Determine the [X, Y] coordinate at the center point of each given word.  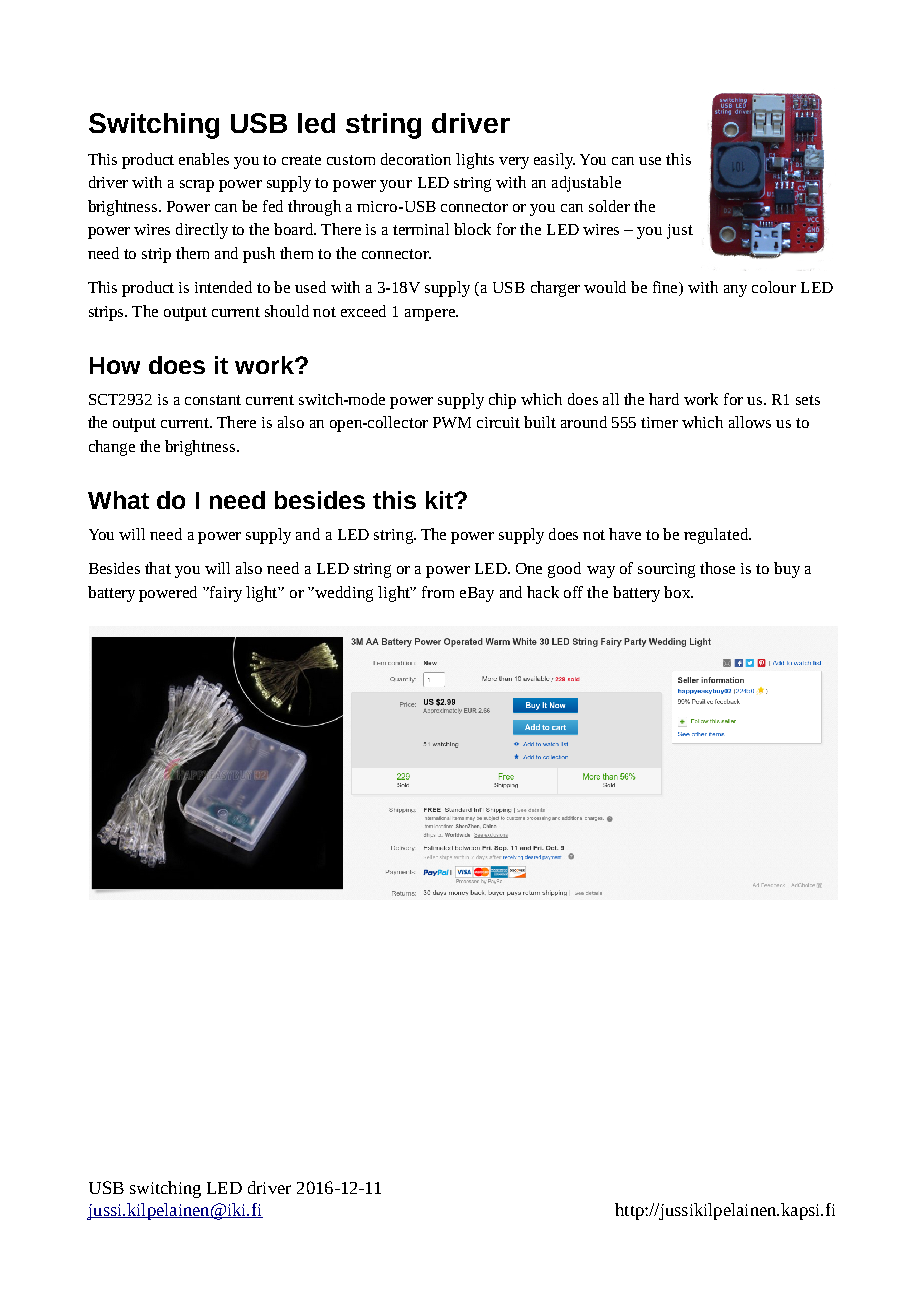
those [717, 568]
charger [555, 289]
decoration [416, 159]
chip [502, 401]
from [438, 592]
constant [213, 400]
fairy [225, 594]
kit [440, 500]
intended [223, 287]
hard [664, 399]
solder [609, 206]
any [735, 291]
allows [750, 422]
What [118, 500]
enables [204, 159]
